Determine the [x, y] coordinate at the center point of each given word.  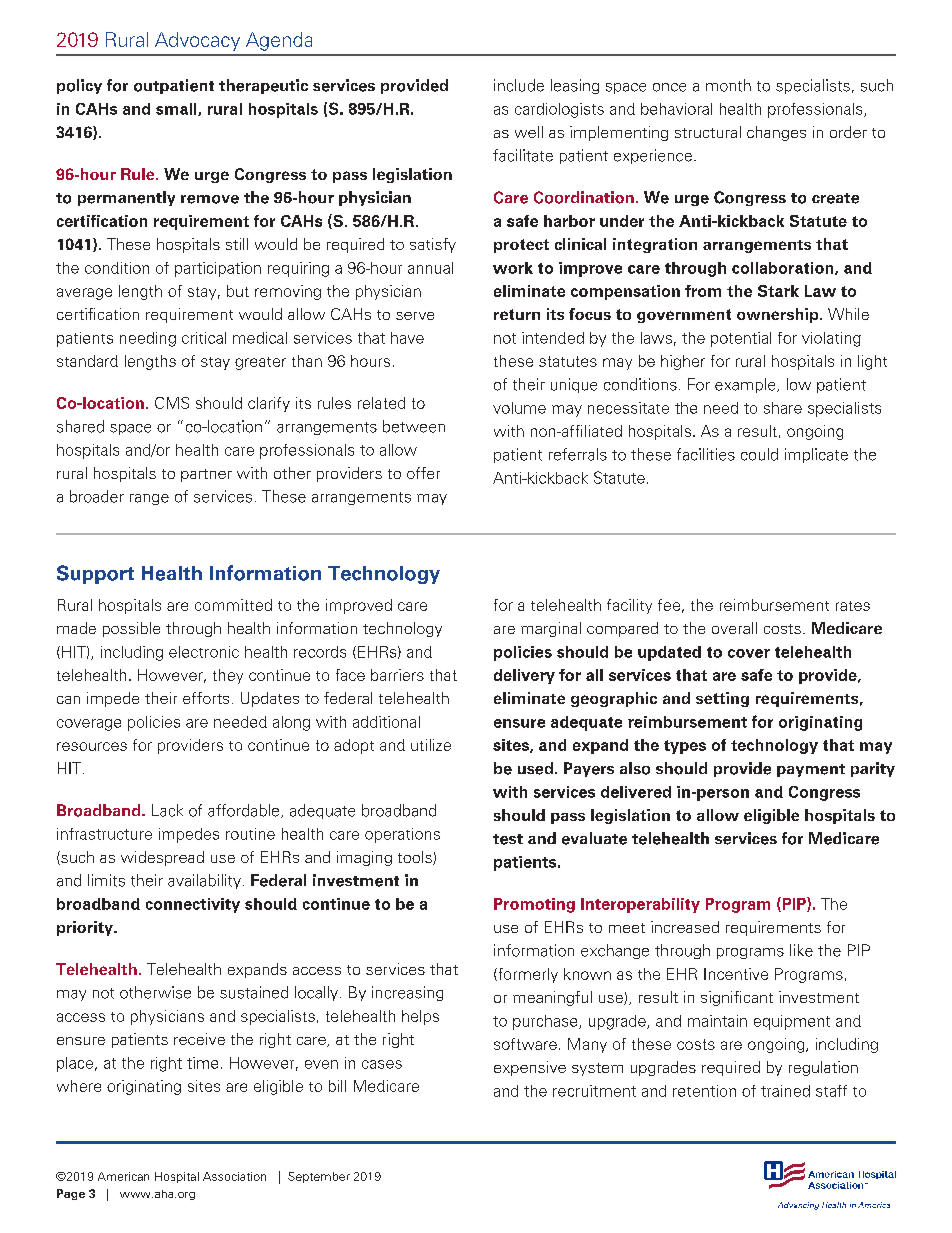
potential [741, 339]
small [177, 109]
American [123, 1176]
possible [131, 629]
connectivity [193, 905]
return [517, 314]
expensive [530, 1068]
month [728, 85]
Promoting [534, 905]
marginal [551, 629]
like [801, 950]
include [519, 85]
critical [204, 338]
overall [734, 628]
